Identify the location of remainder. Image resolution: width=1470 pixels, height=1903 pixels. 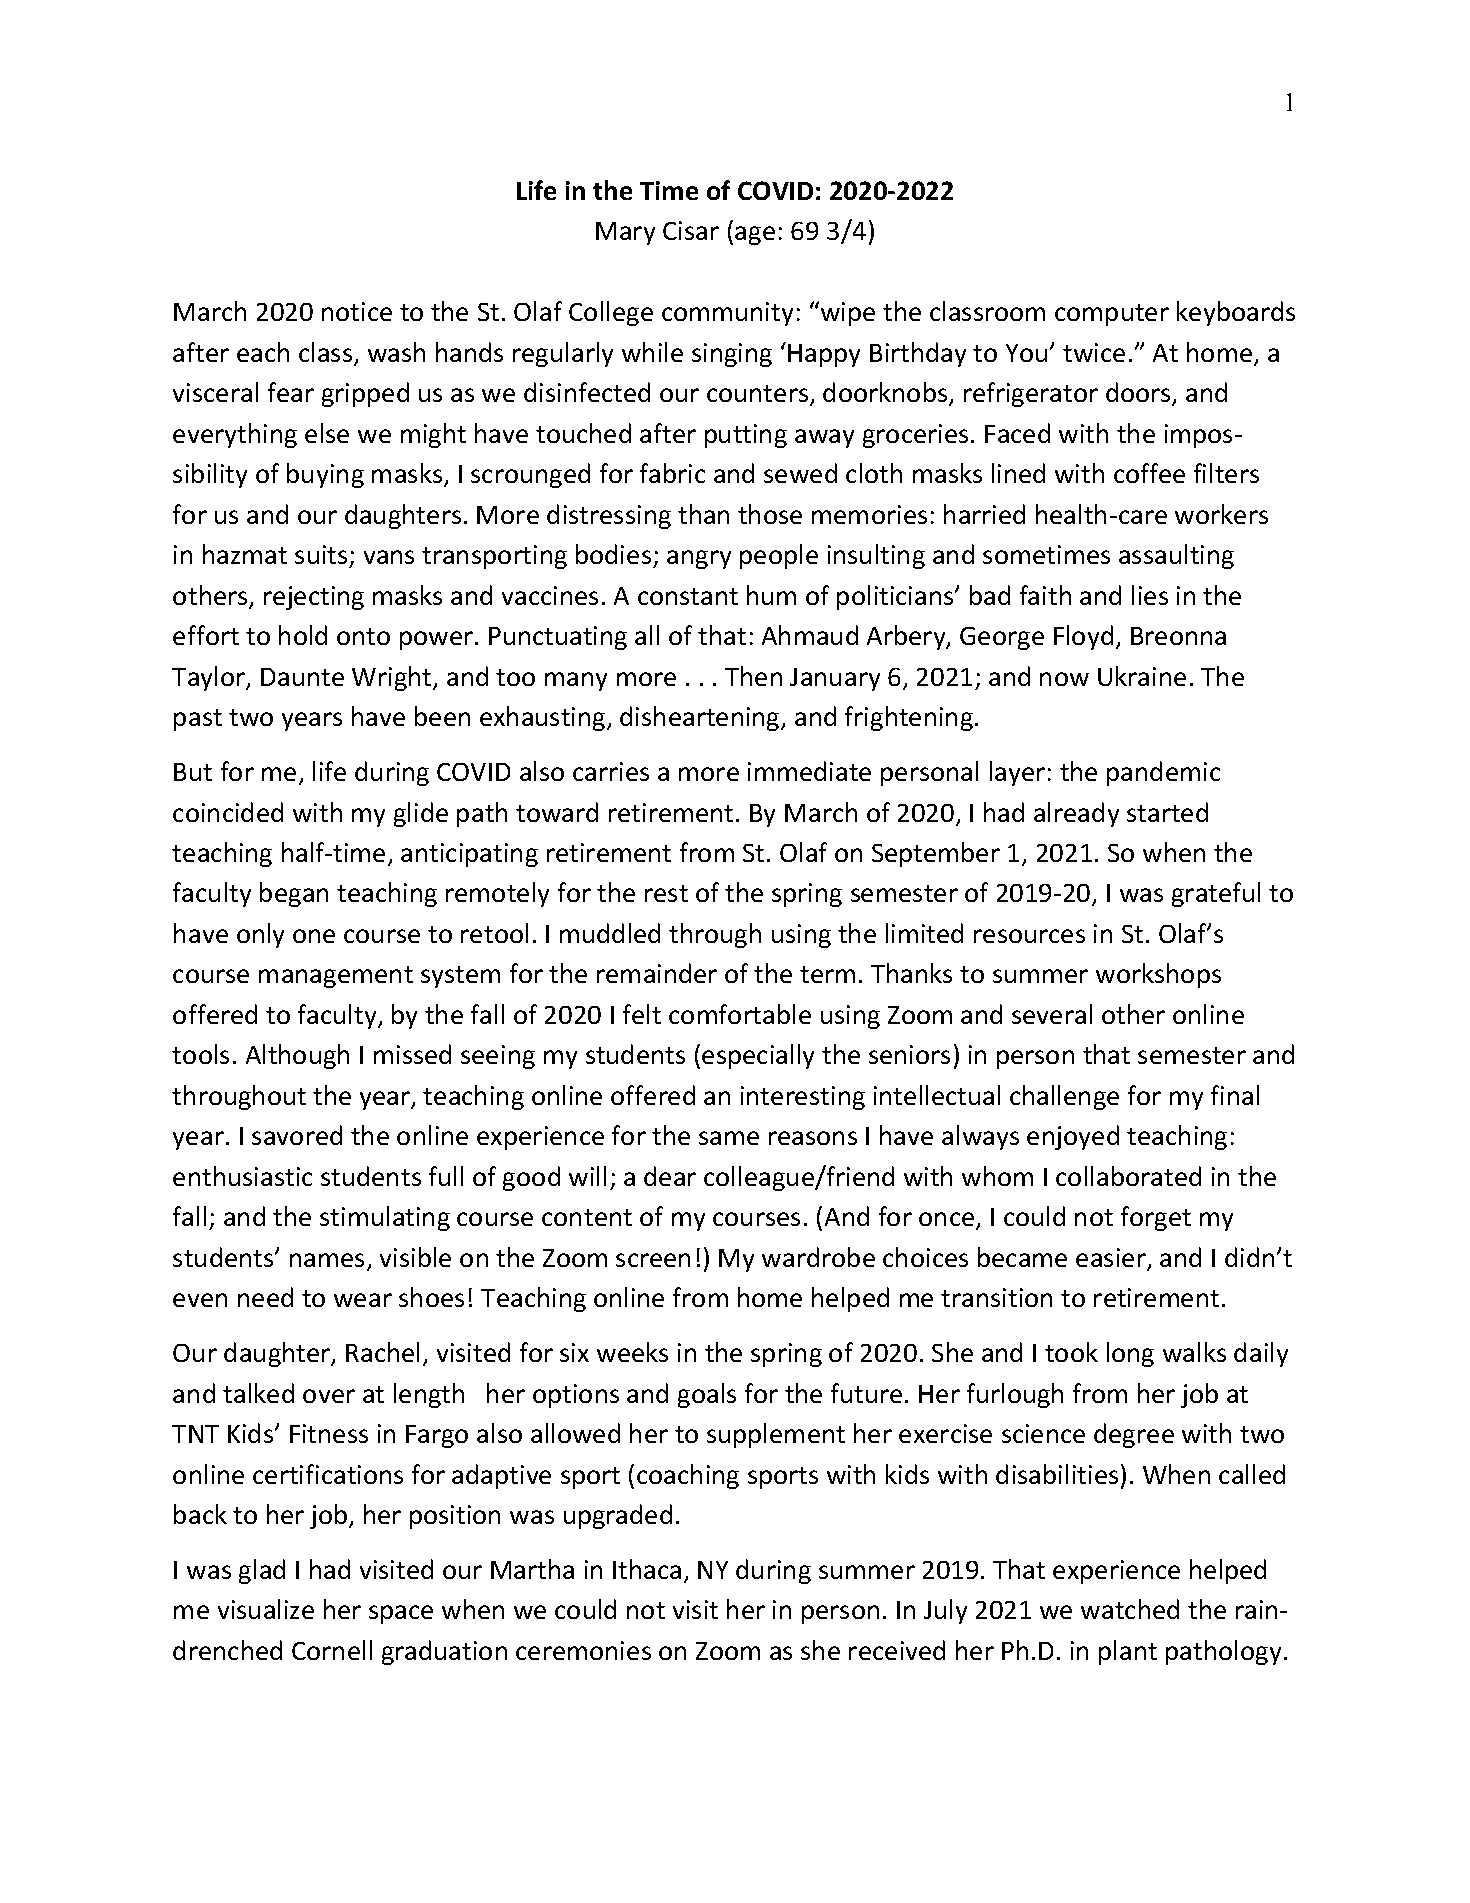
(657, 973).
